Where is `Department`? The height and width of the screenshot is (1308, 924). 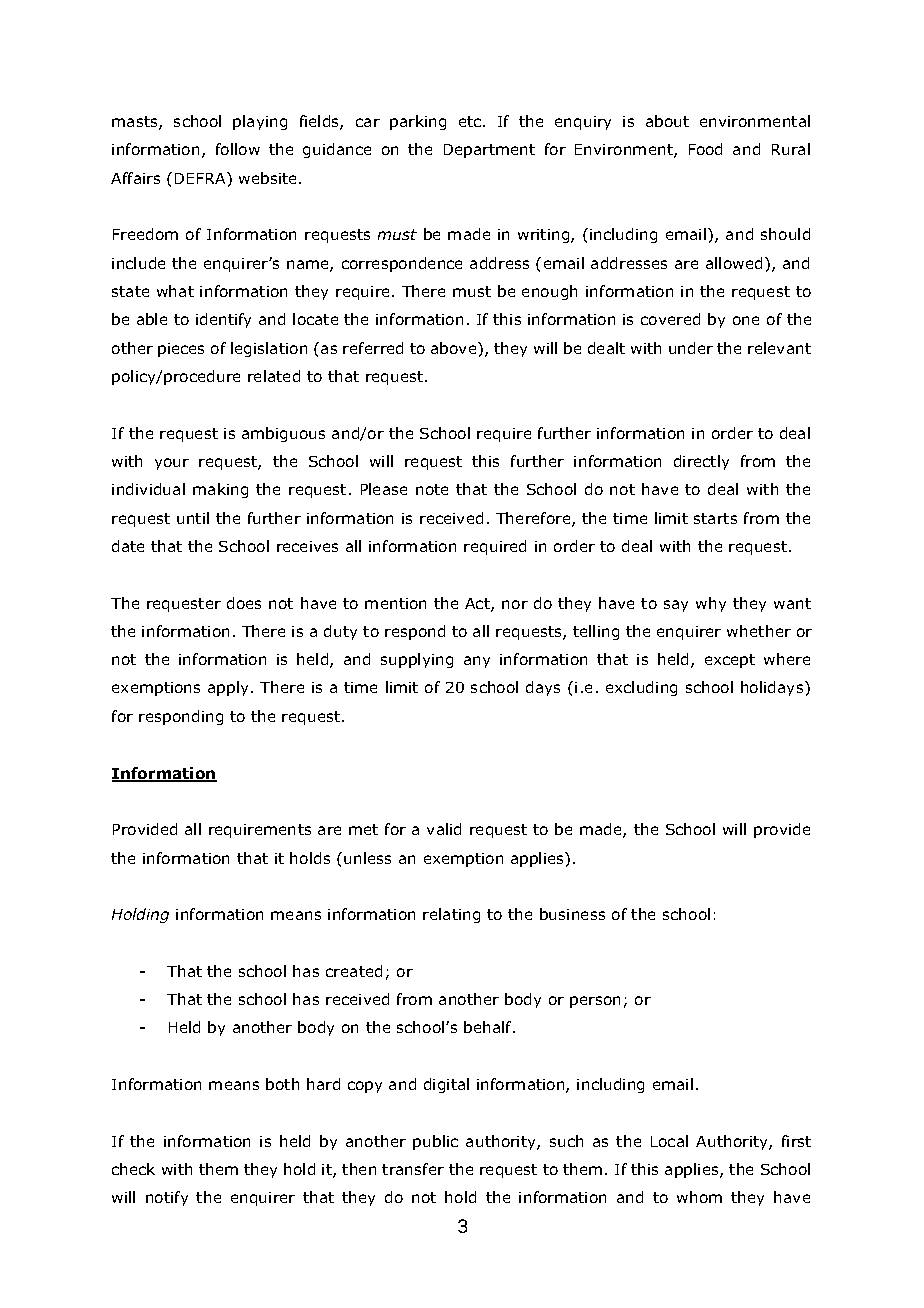 Department is located at coordinates (489, 151).
